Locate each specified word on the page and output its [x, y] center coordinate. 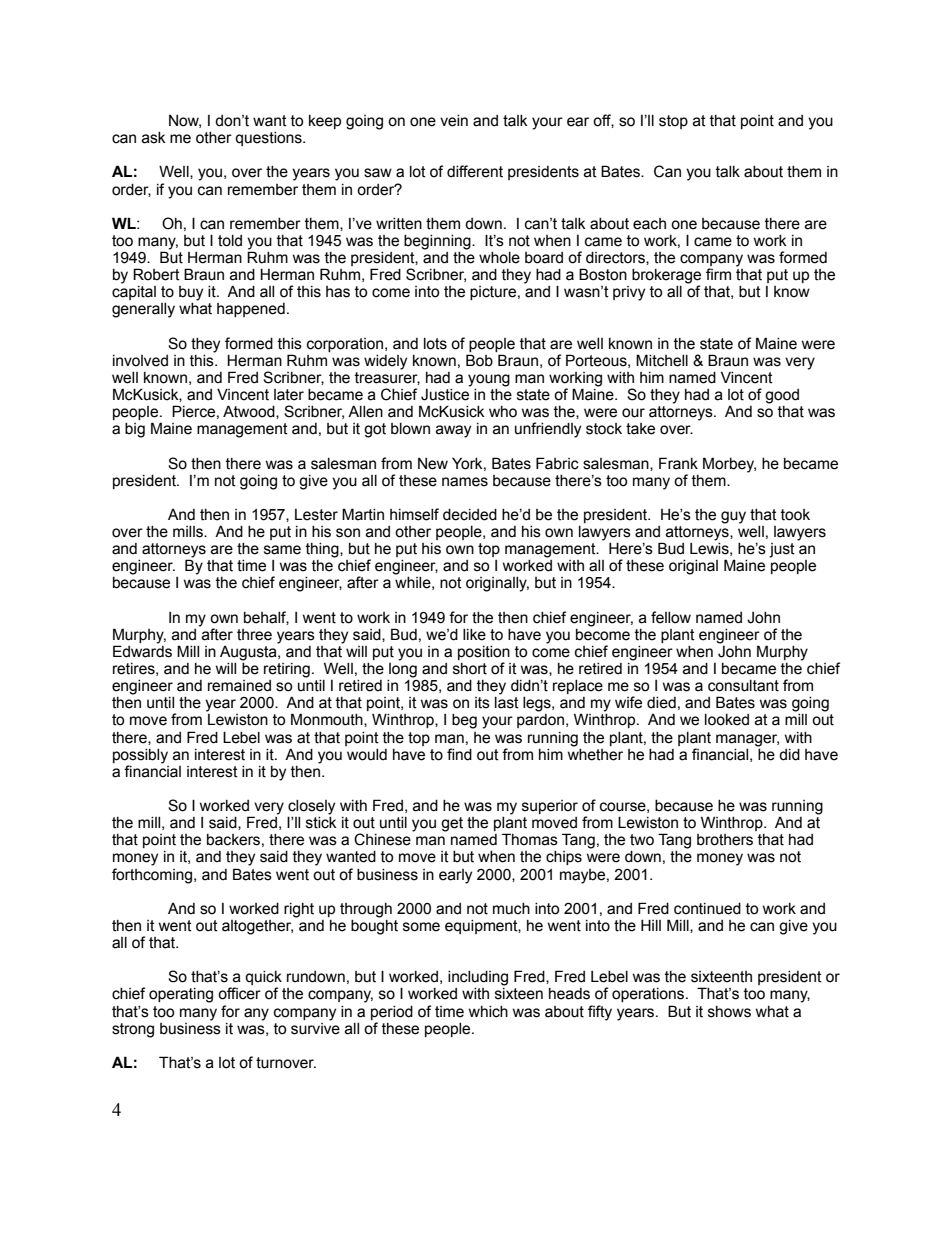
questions [269, 139]
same [282, 550]
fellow [671, 617]
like [474, 635]
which [488, 1012]
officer [239, 993]
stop [673, 122]
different [475, 171]
